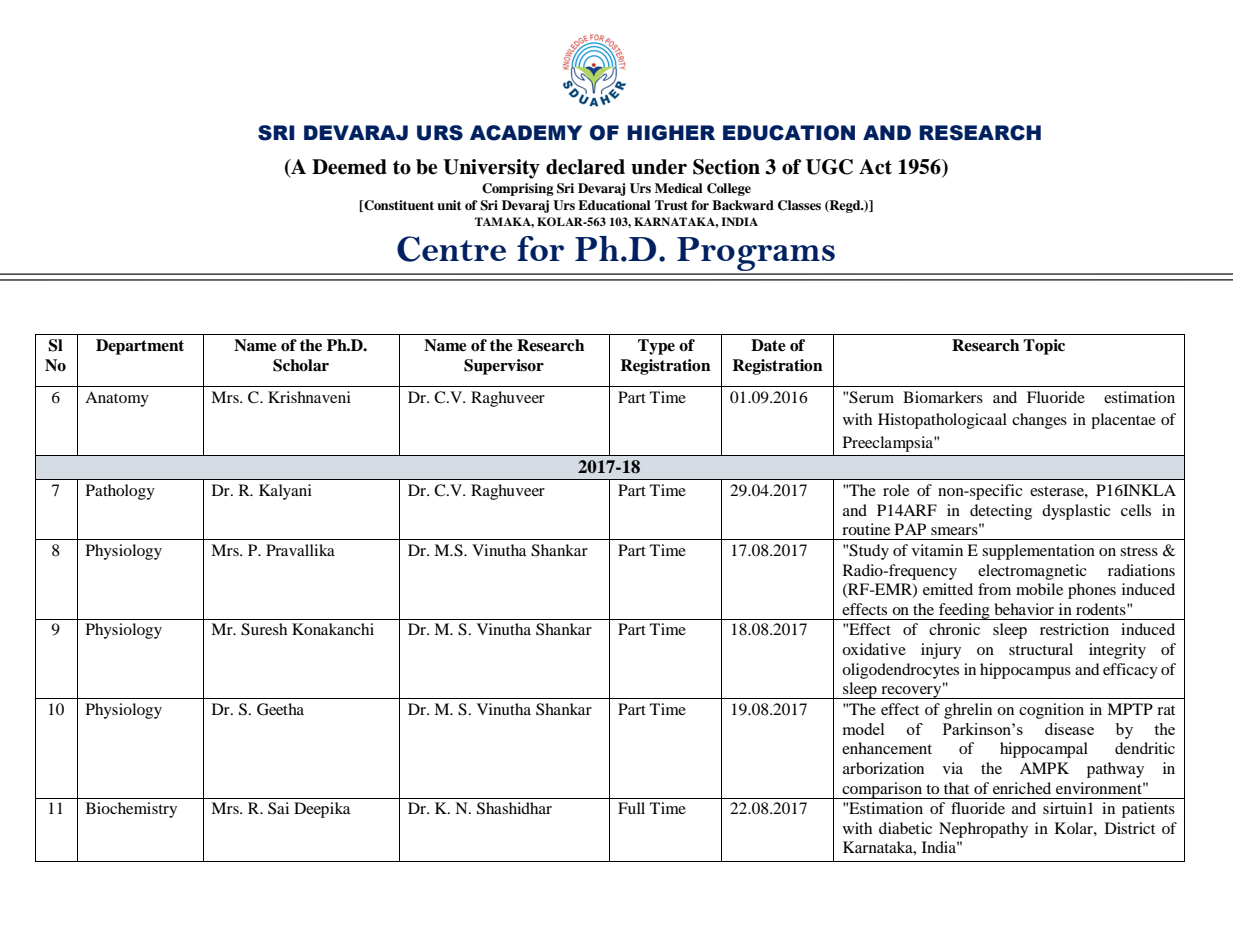 This screenshot has height=952, width=1233. Describe the element at coordinates (1001, 512) in the screenshot. I see `detecting` at that location.
